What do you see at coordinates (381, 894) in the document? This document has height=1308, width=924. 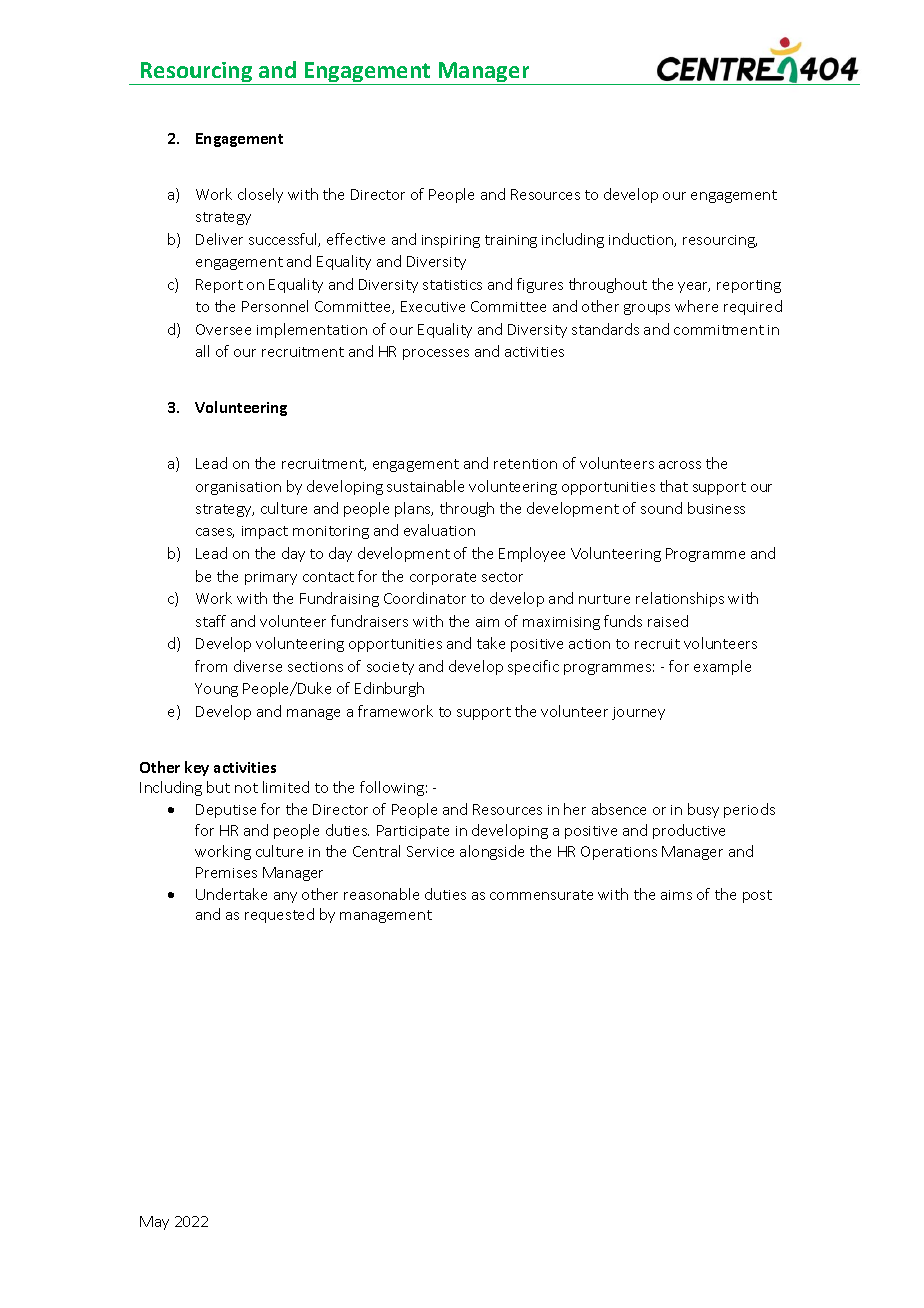 I see `reasonable` at bounding box center [381, 894].
